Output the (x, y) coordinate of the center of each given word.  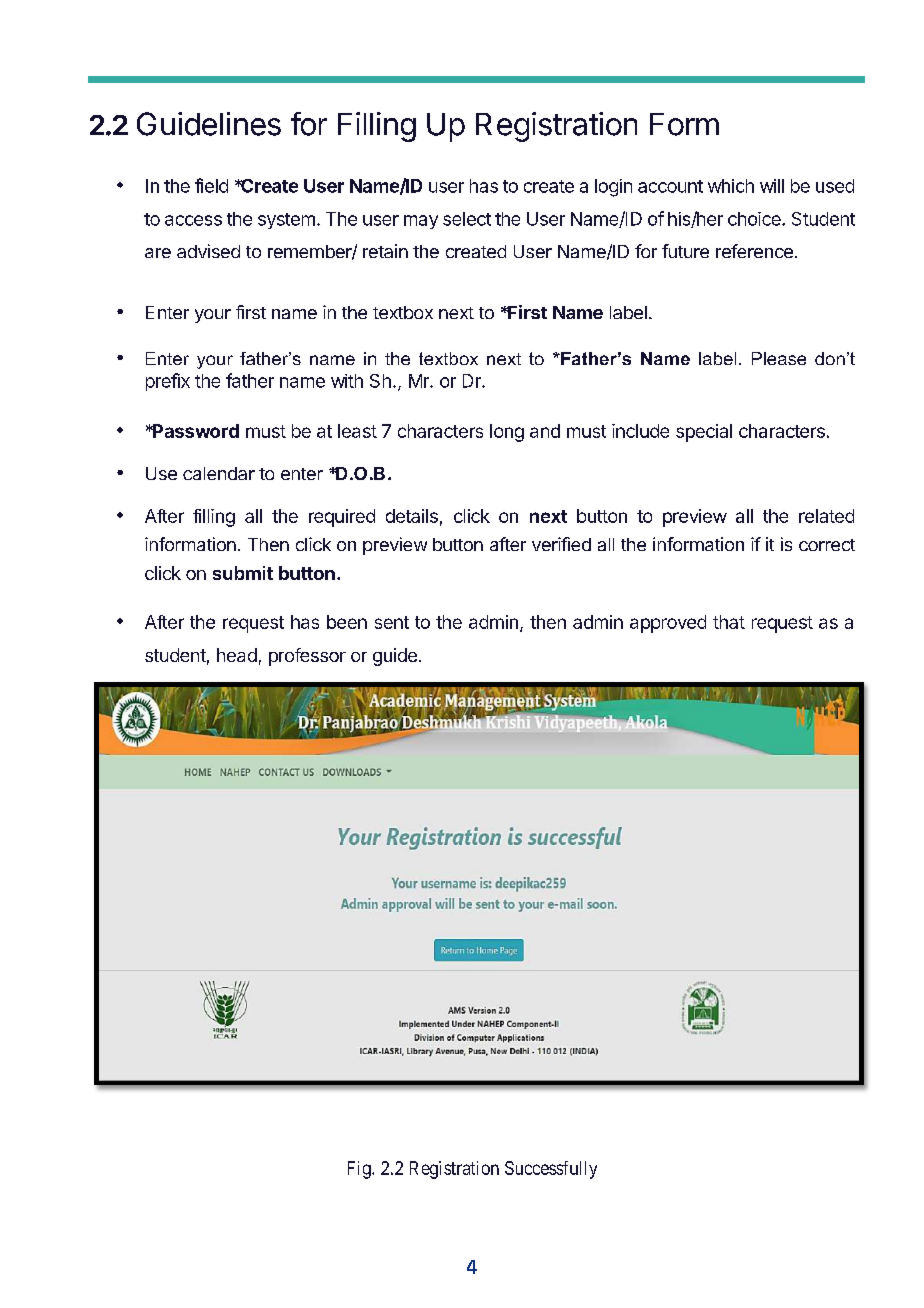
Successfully (551, 1170)
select (467, 219)
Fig (360, 1170)
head (237, 655)
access (193, 220)
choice (755, 219)
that (729, 622)
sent (392, 622)
